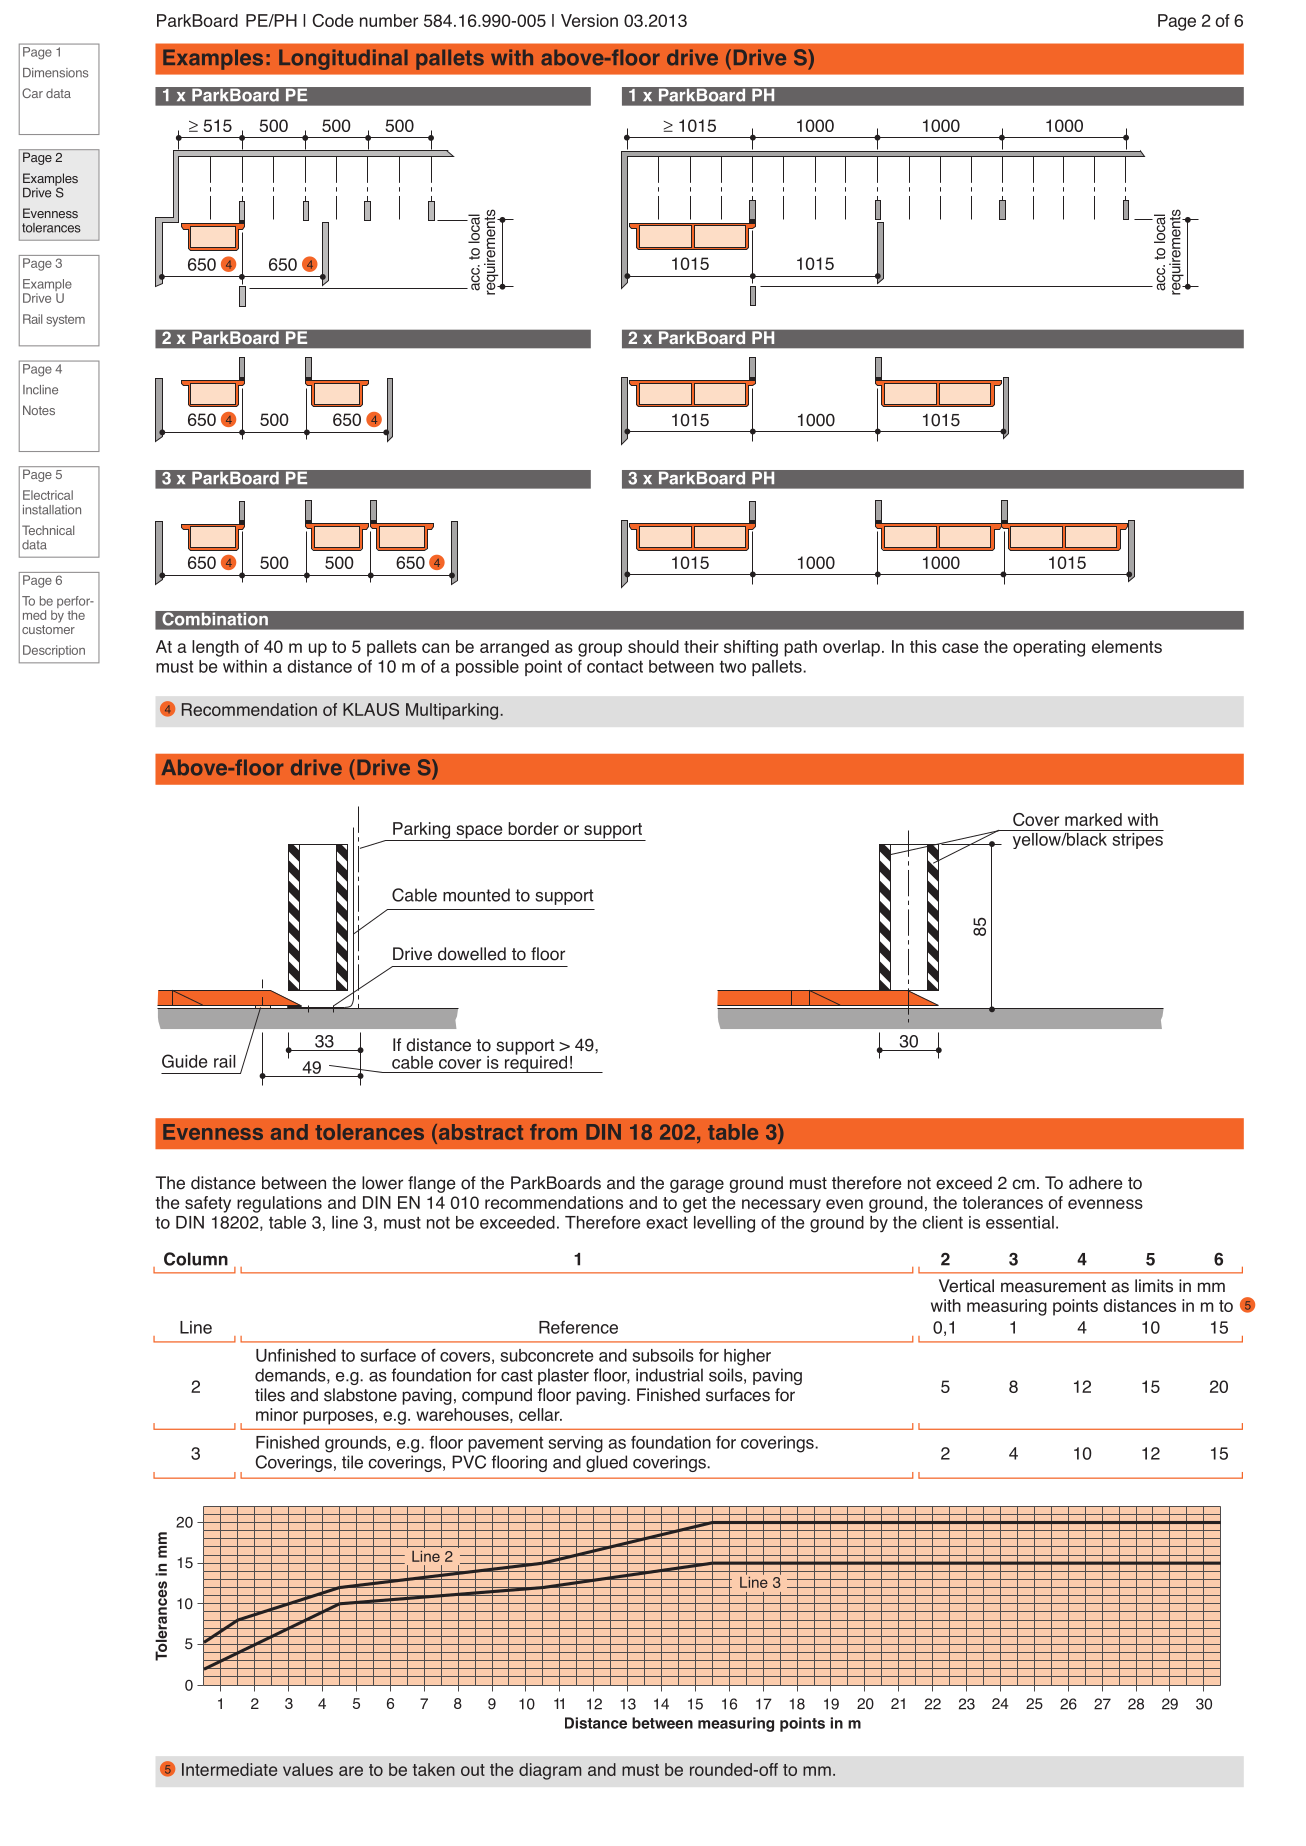 The image size is (1306, 1846). Describe the element at coordinates (185, 1061) in the screenshot. I see `Guide` at that location.
